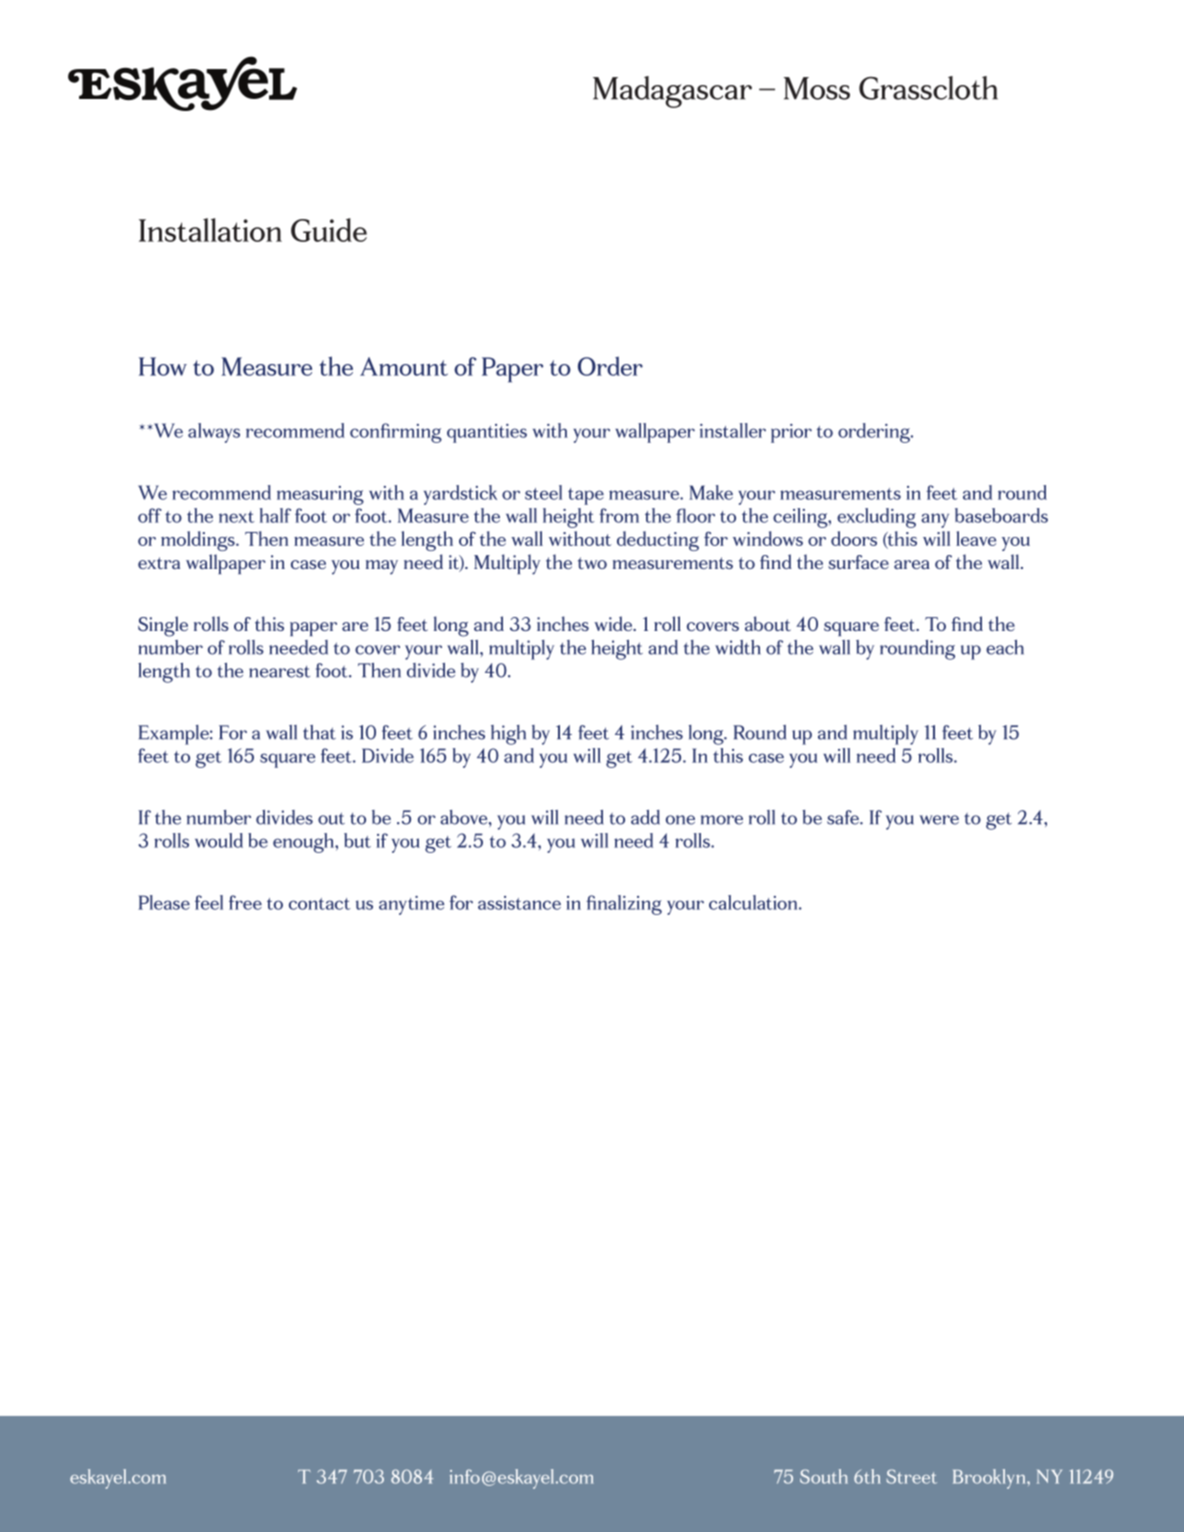 This screenshot has height=1532, width=1184. What do you see at coordinates (672, 92) in the screenshot?
I see `Madagascar` at bounding box center [672, 92].
